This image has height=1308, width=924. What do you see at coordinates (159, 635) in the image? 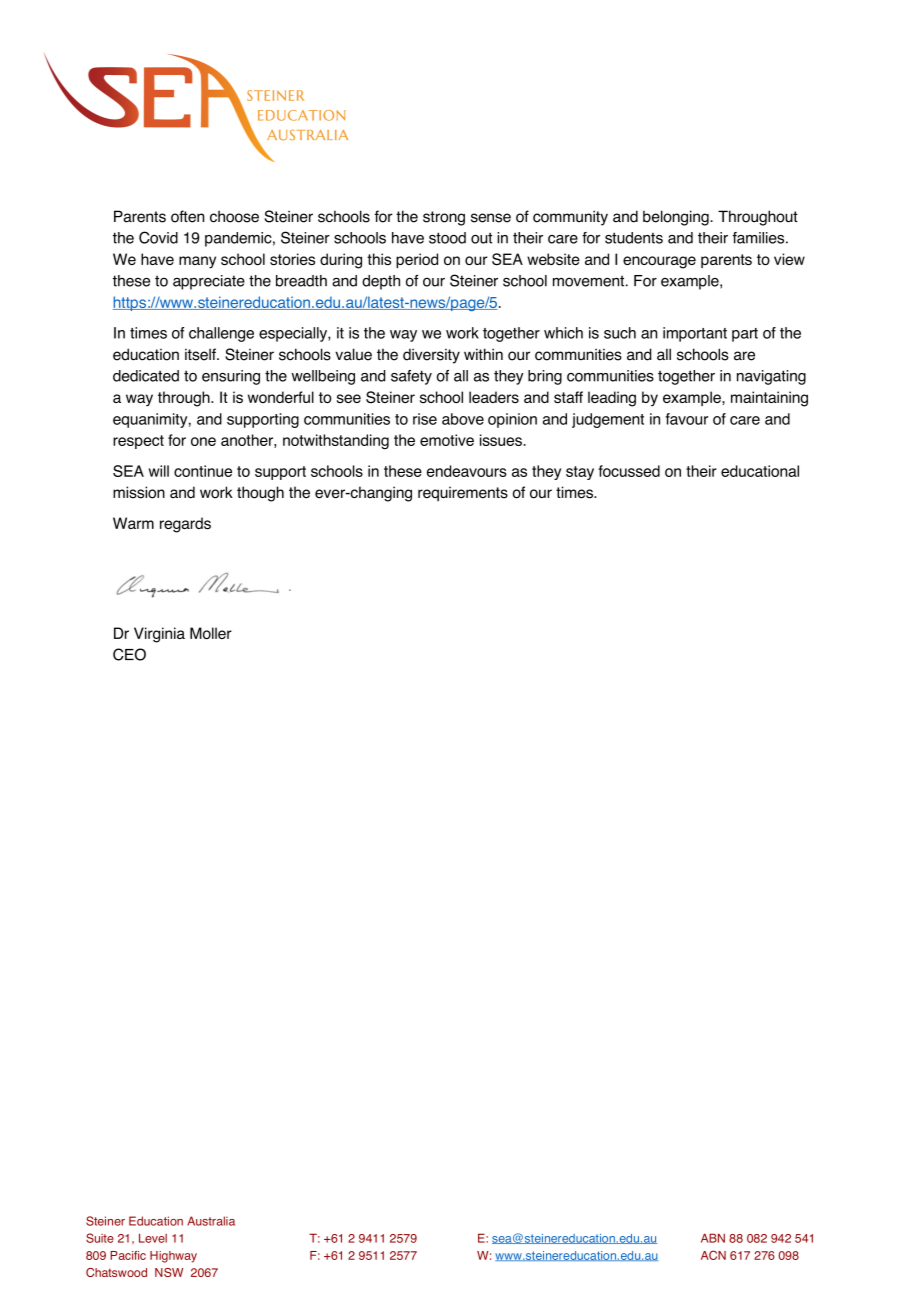
I see `Virginia` at bounding box center [159, 635].
